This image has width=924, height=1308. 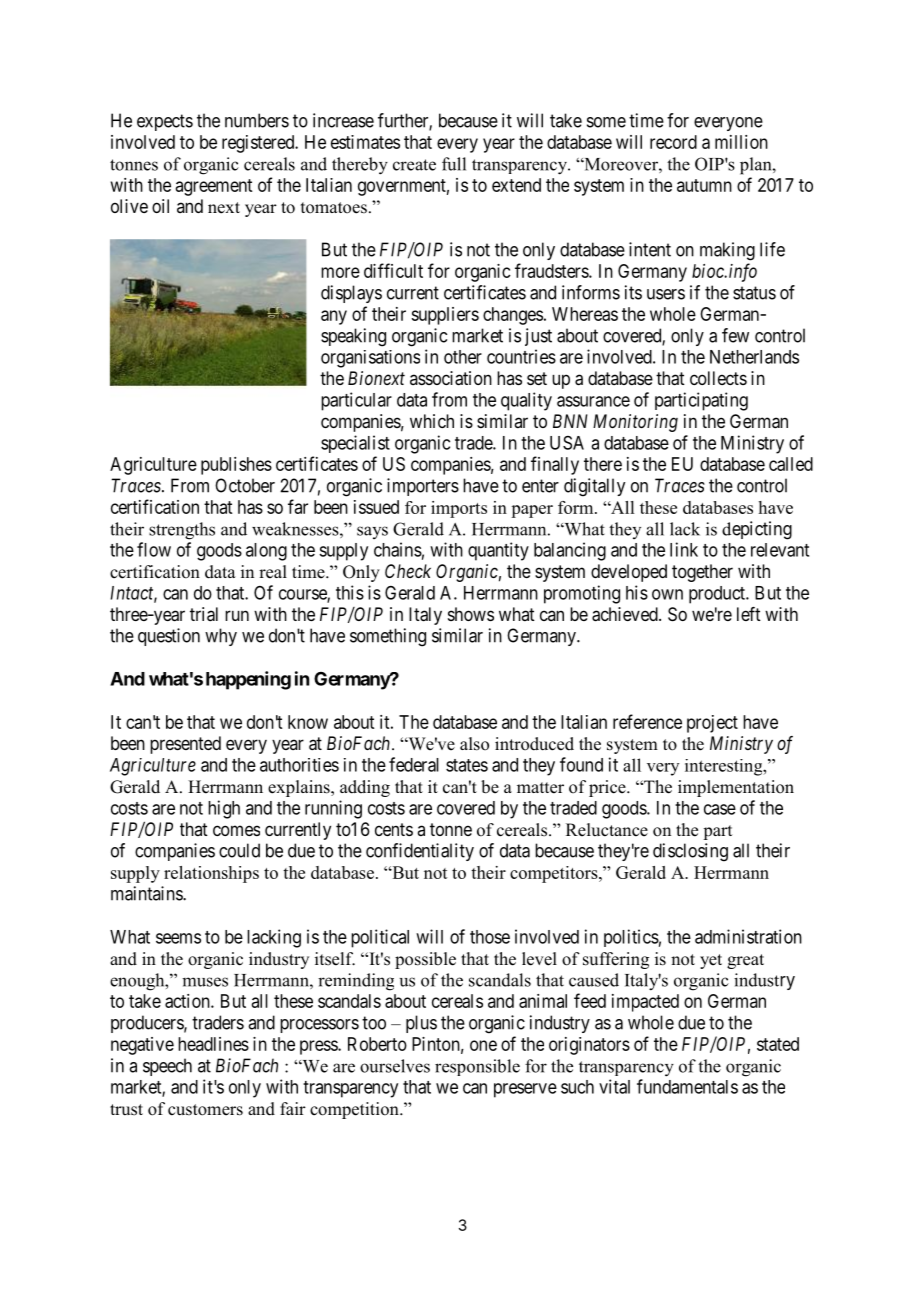 What do you see at coordinates (236, 466) in the image?
I see `publishes` at bounding box center [236, 466].
